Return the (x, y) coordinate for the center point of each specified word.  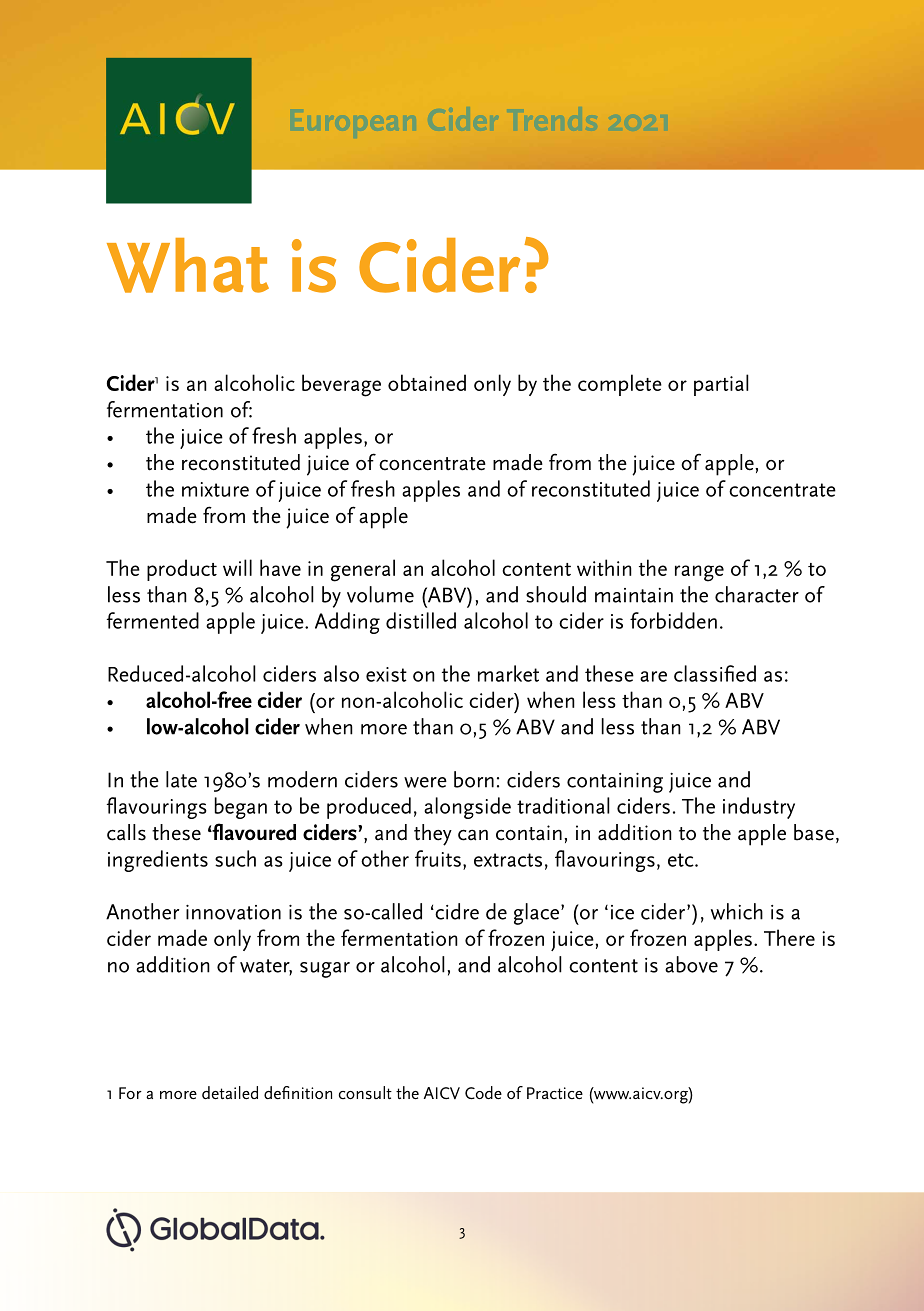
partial (721, 385)
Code (483, 1093)
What (188, 265)
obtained (427, 382)
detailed (230, 1093)
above (691, 964)
